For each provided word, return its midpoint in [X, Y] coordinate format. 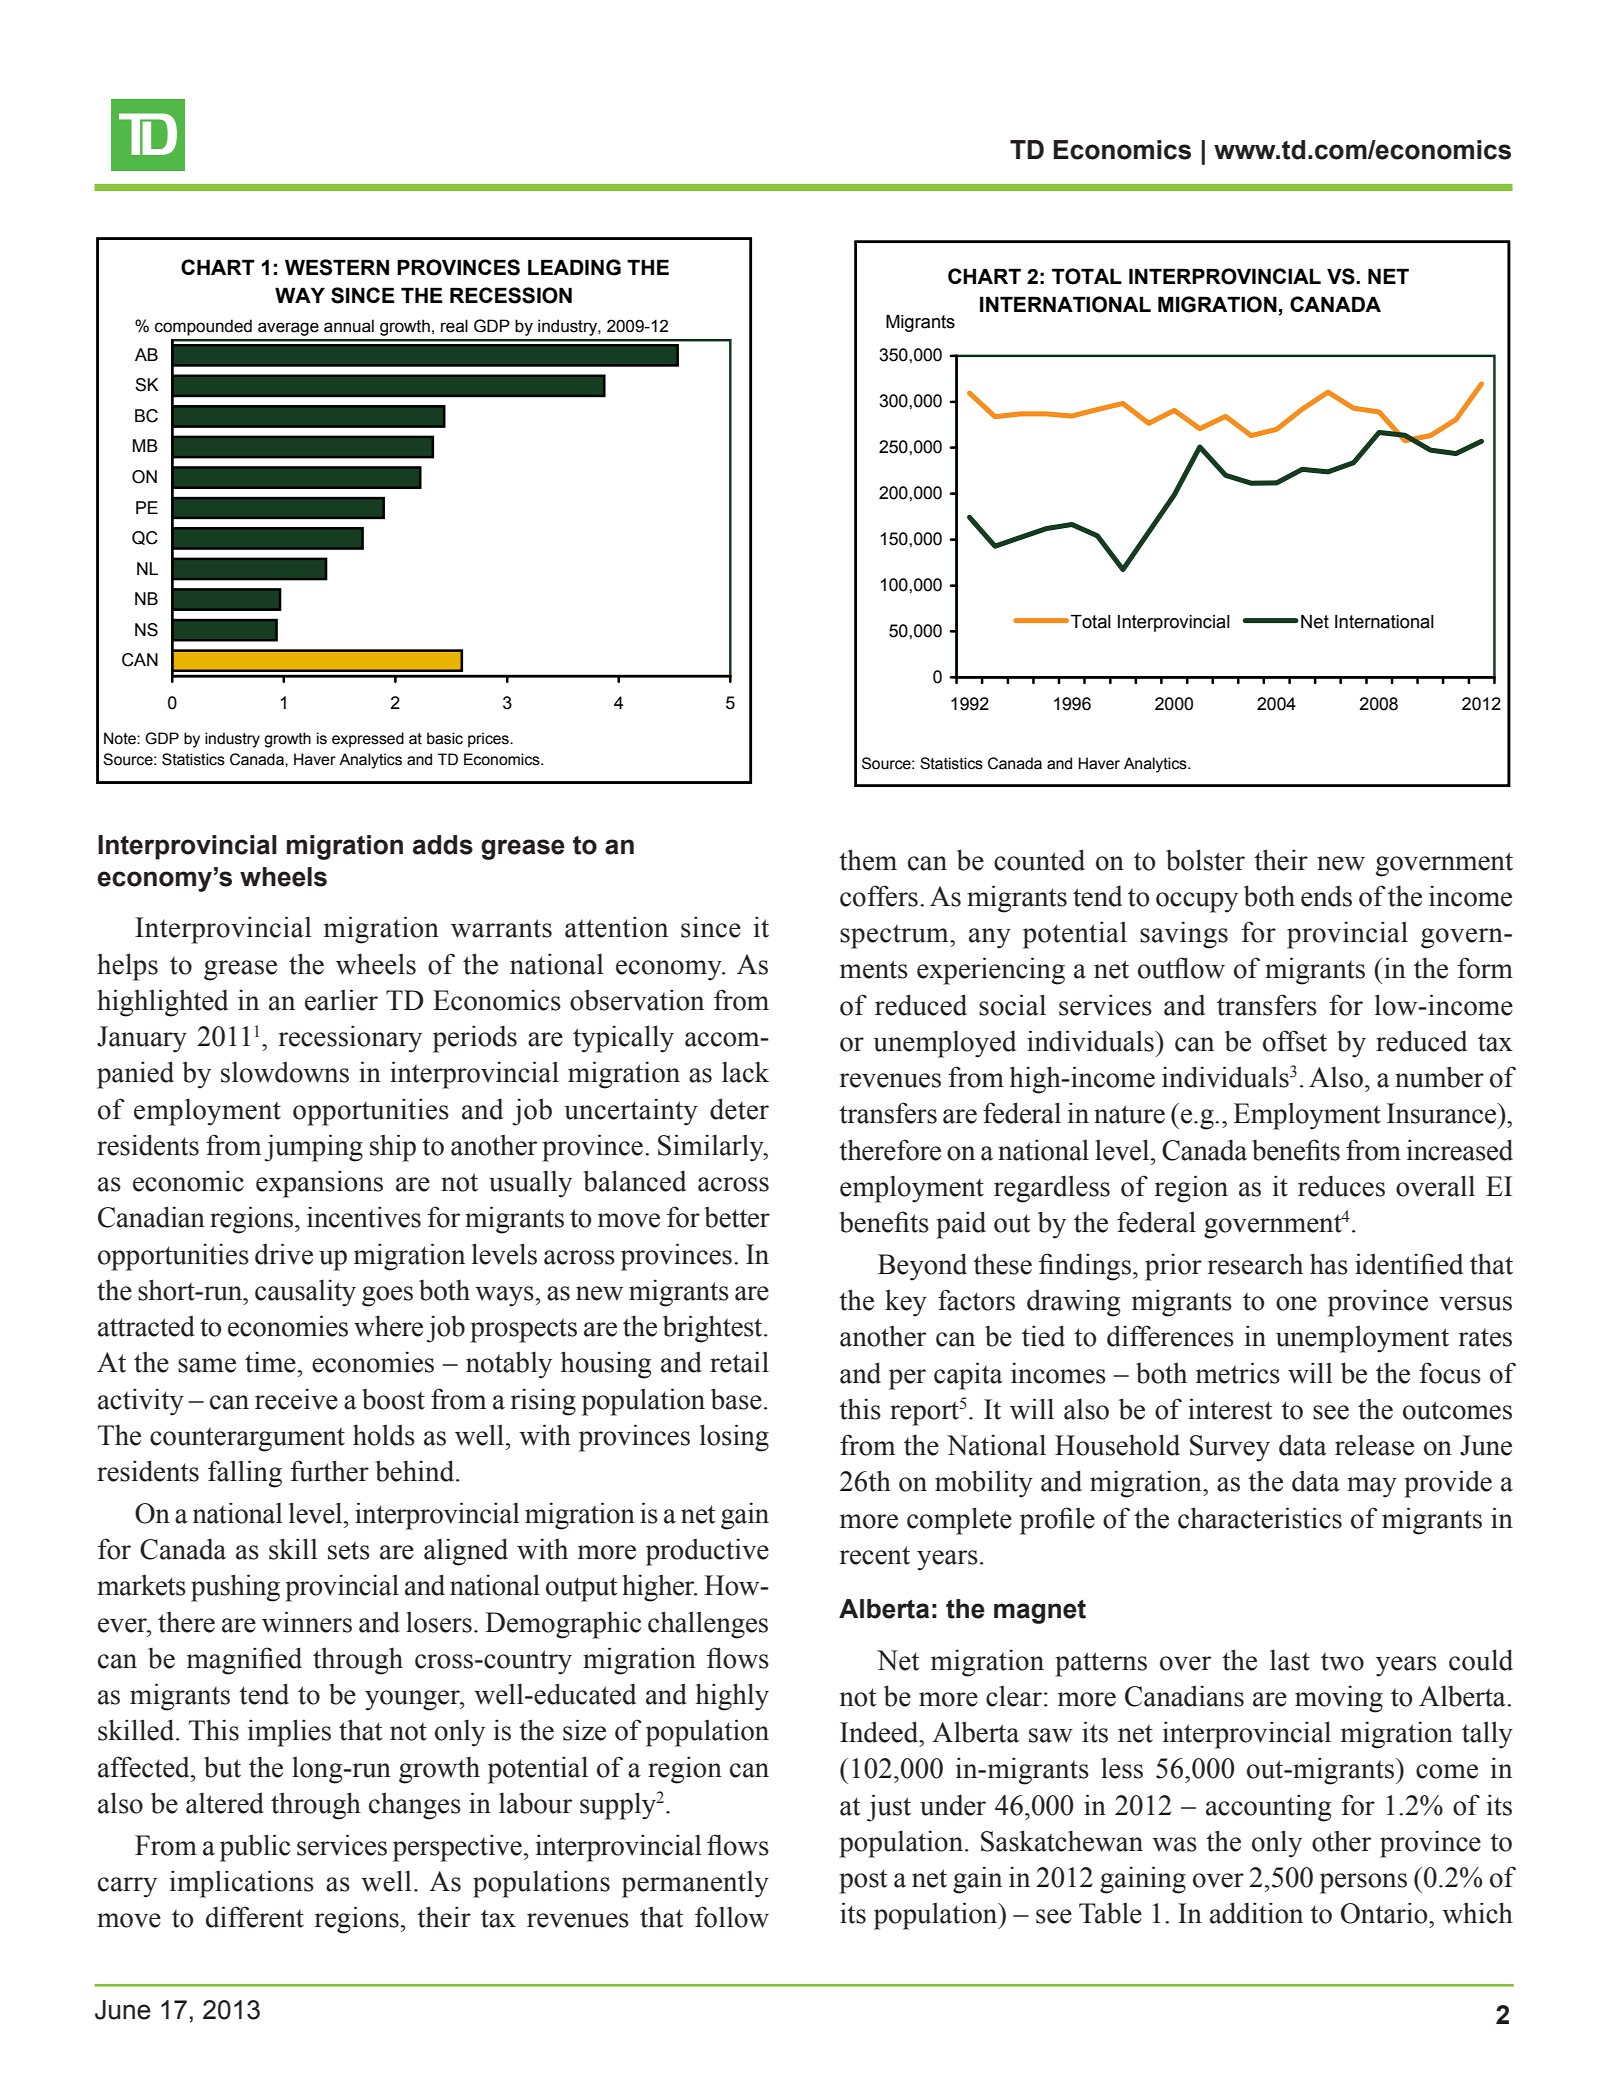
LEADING [574, 267]
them [868, 860]
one [1296, 1303]
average [288, 329]
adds [443, 845]
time [270, 1362]
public [255, 1848]
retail [739, 1362]
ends [1326, 896]
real [454, 326]
